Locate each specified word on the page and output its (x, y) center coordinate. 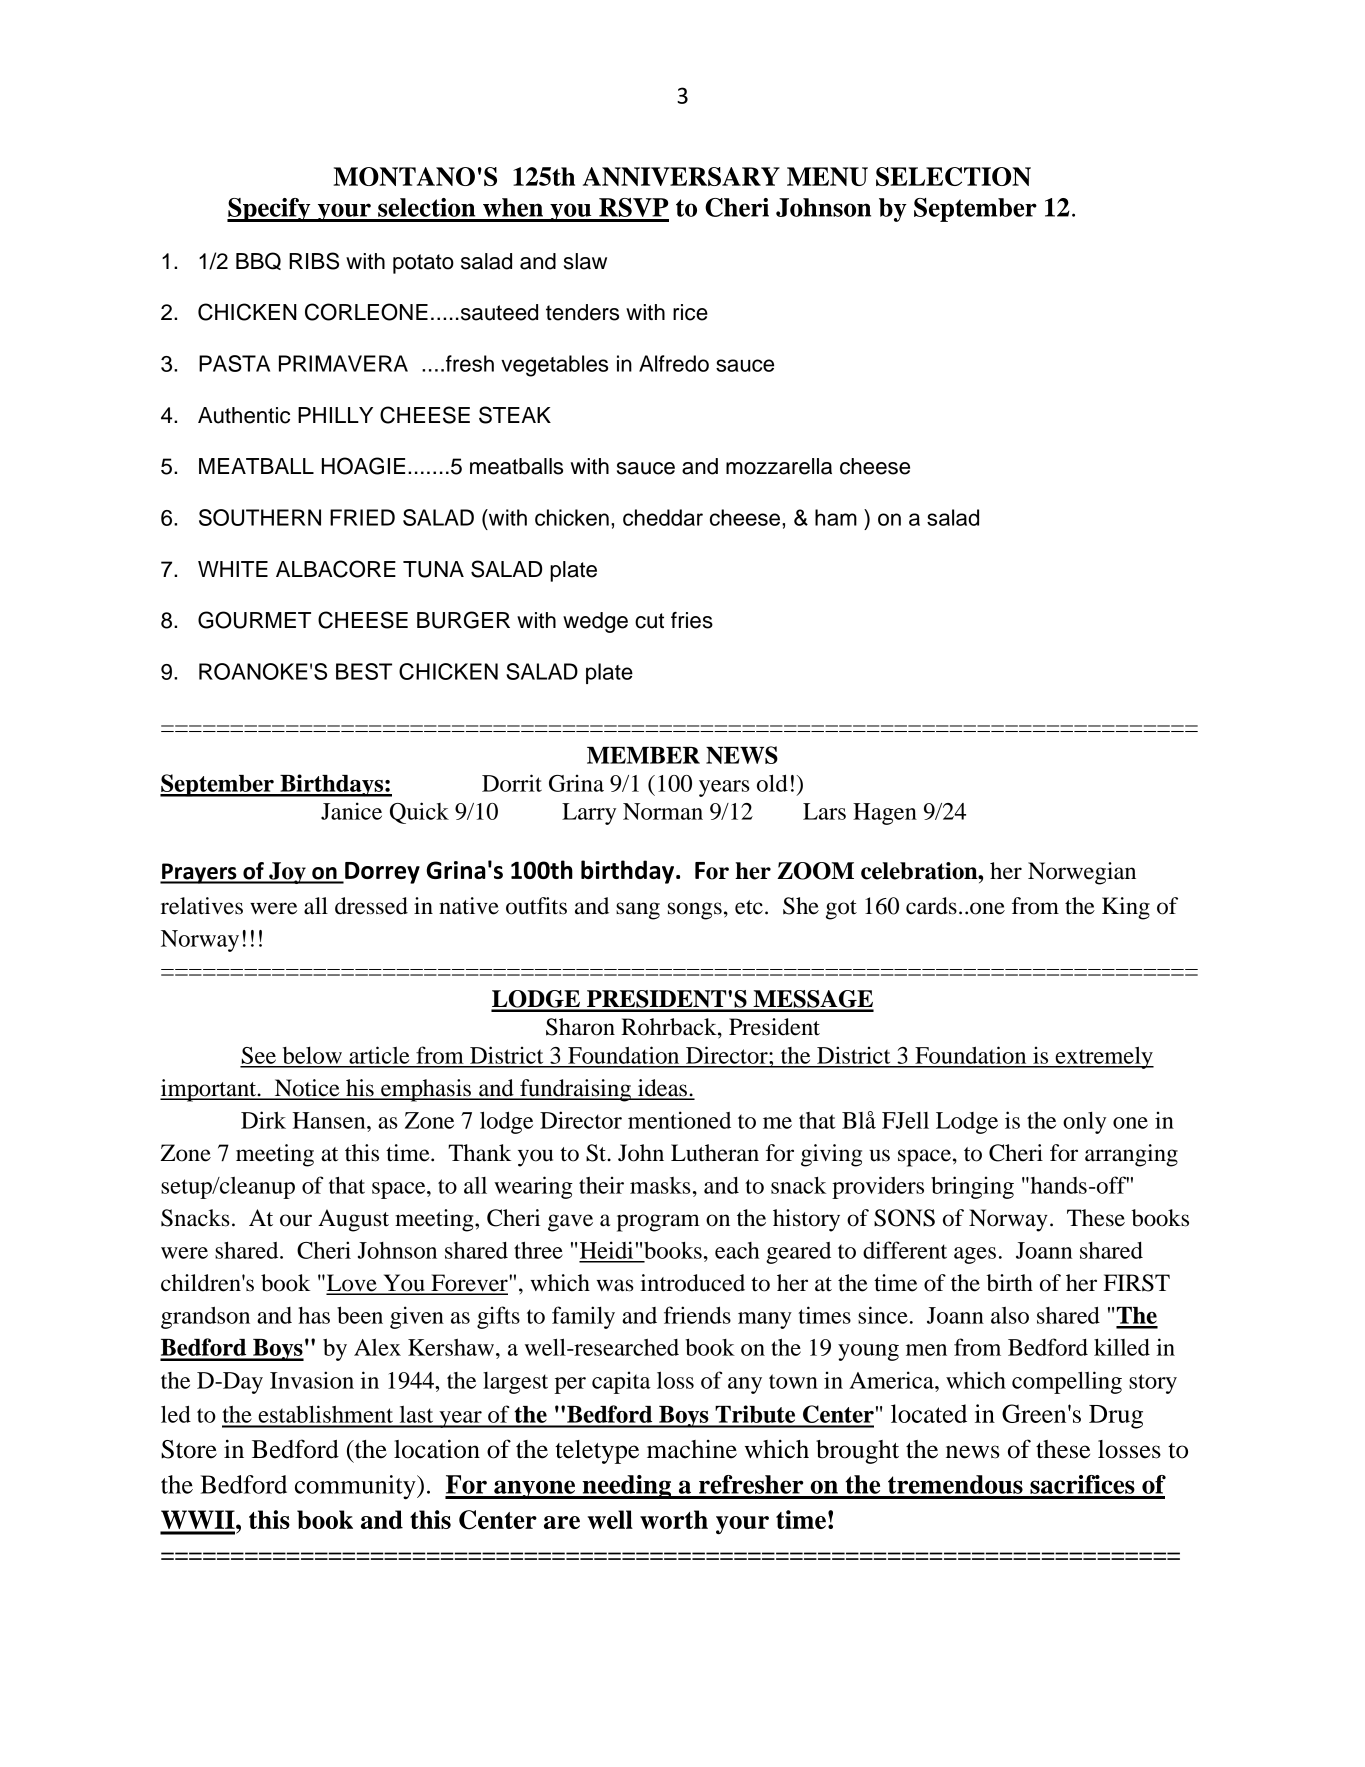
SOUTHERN (260, 517)
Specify (270, 210)
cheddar (663, 517)
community (356, 1487)
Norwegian (1082, 873)
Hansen (330, 1120)
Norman (663, 811)
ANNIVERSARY (681, 176)
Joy (287, 873)
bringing (972, 1187)
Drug (1116, 1417)
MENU (827, 176)
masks (660, 1185)
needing (627, 1487)
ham (836, 517)
